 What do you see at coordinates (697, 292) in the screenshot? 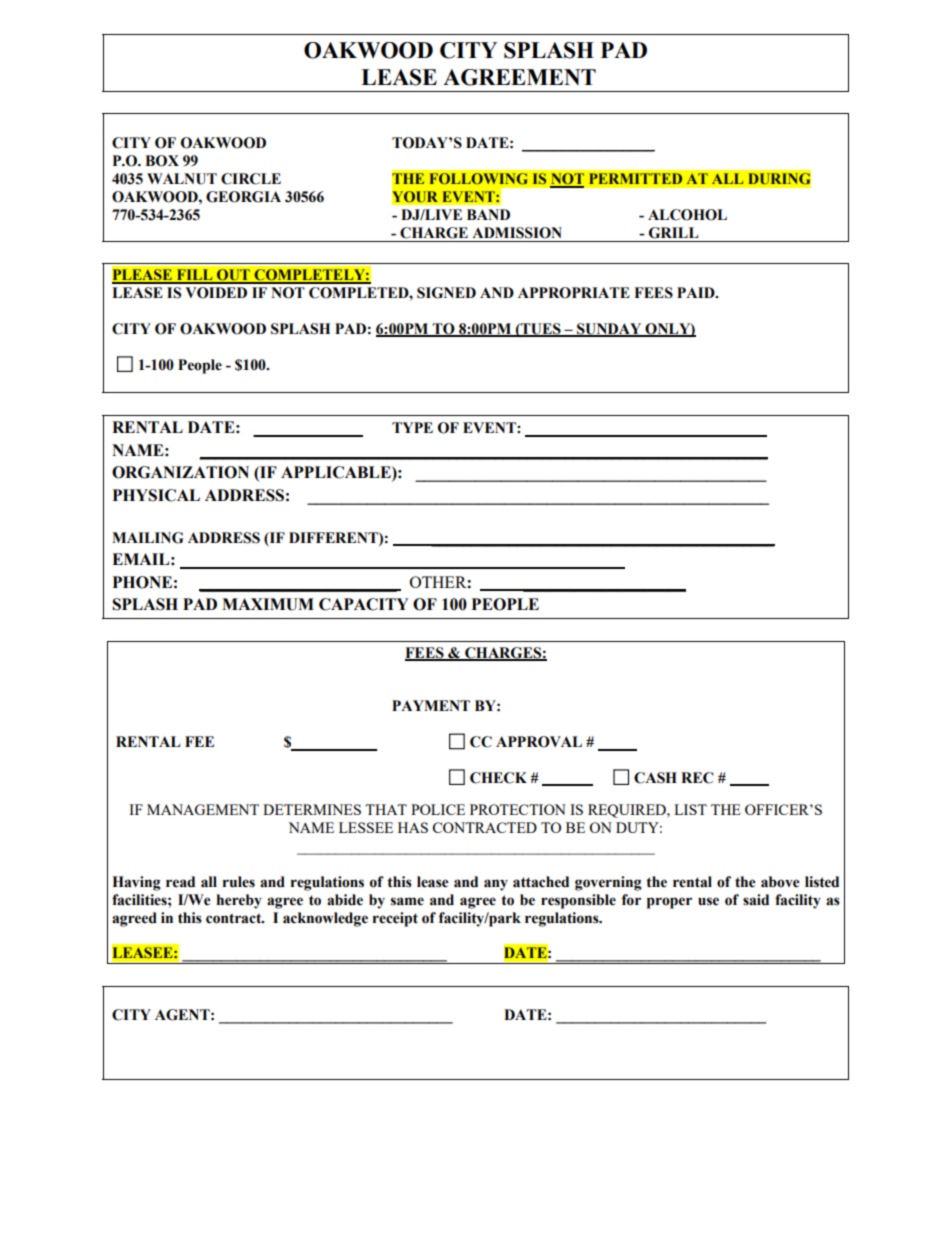
I see `PAID` at bounding box center [697, 292].
